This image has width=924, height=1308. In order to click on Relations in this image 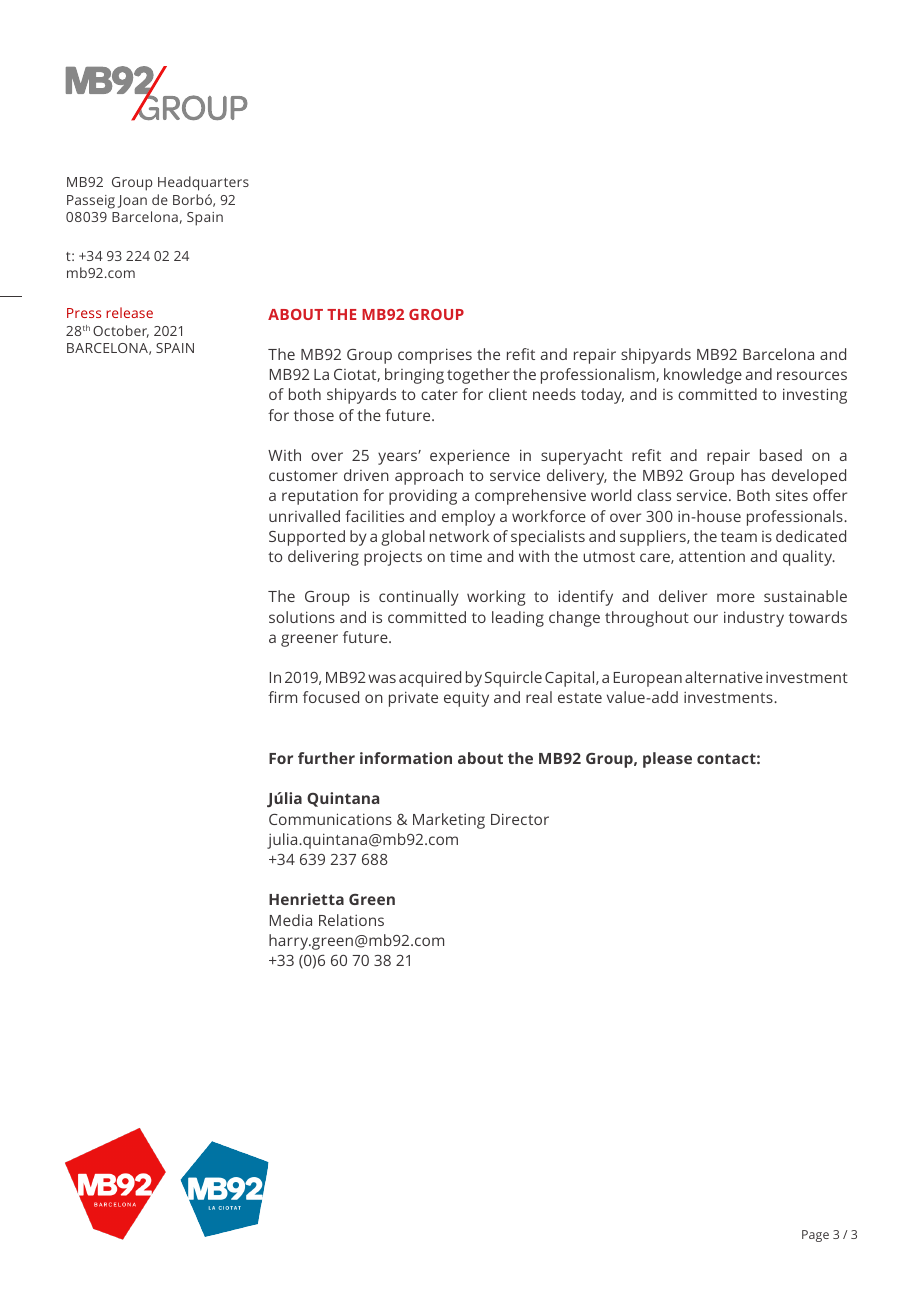, I will do `click(351, 920)`.
